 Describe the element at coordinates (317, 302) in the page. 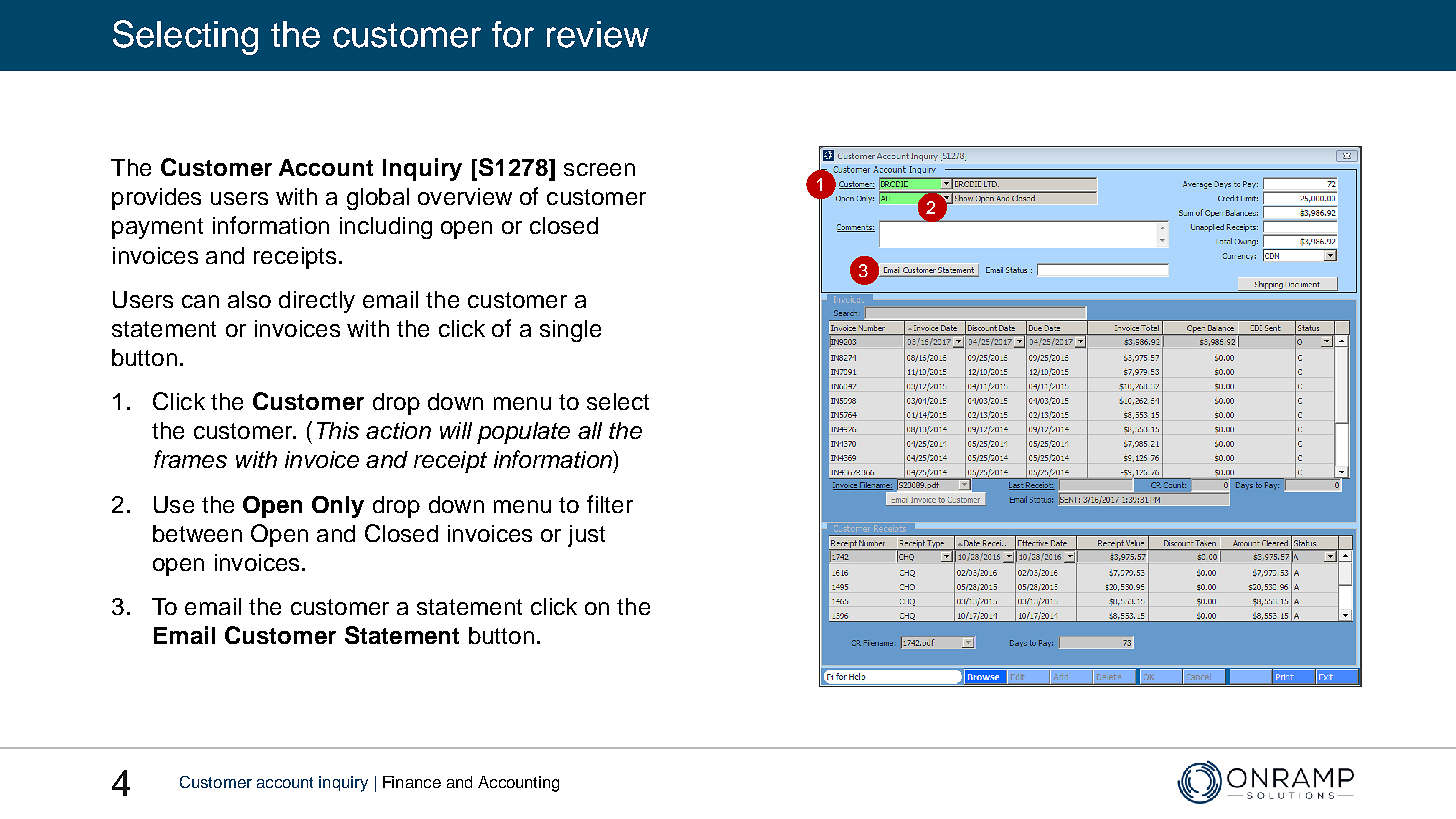

I see `directly` at that location.
